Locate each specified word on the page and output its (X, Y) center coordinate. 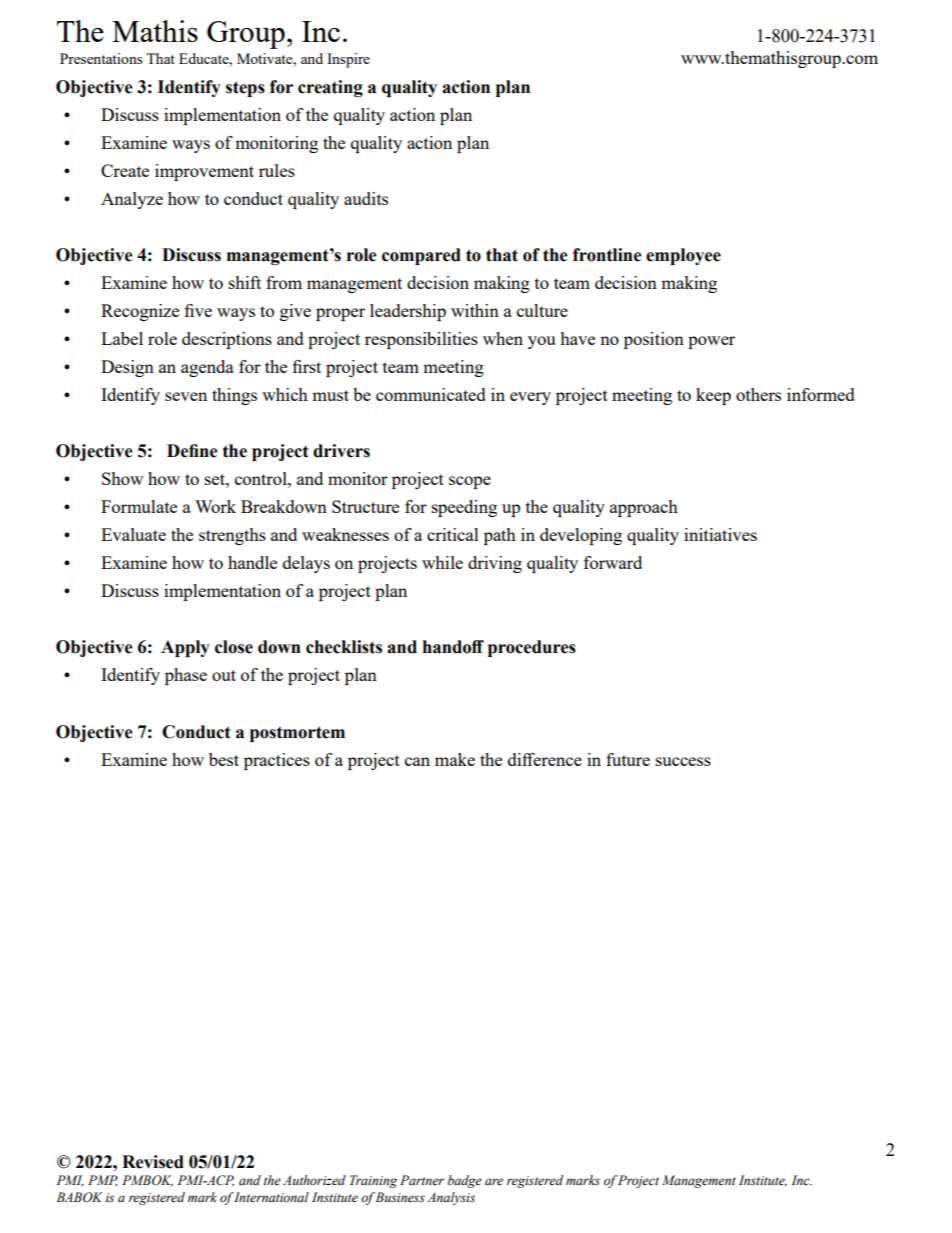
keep (713, 396)
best (224, 759)
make (455, 759)
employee (683, 256)
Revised (153, 1162)
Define (192, 451)
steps (245, 89)
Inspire (348, 60)
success (683, 761)
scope (470, 482)
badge (465, 1181)
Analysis (451, 1198)
